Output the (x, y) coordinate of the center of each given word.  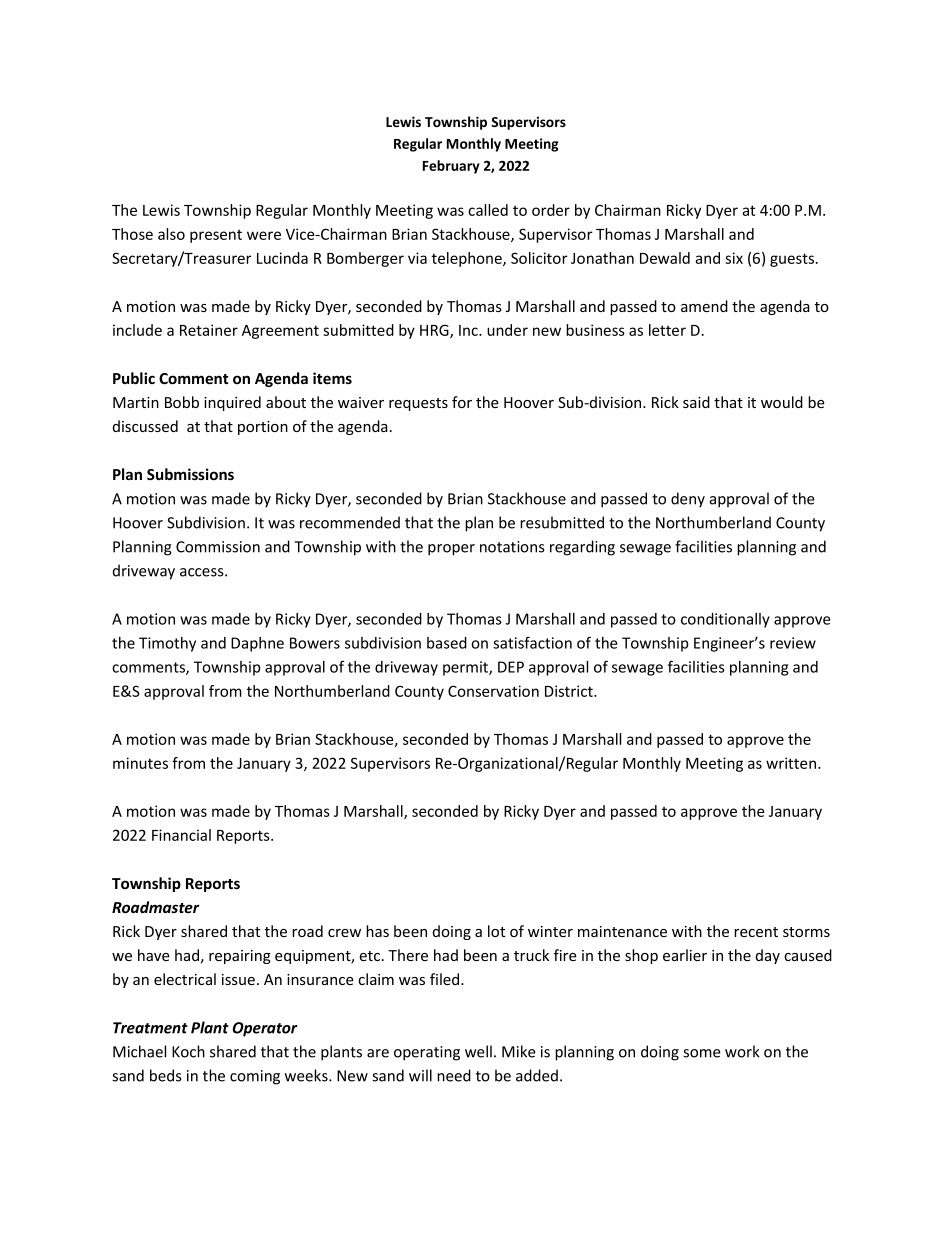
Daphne (257, 644)
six (734, 258)
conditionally (725, 620)
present (216, 236)
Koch (188, 1051)
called (488, 210)
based (447, 643)
